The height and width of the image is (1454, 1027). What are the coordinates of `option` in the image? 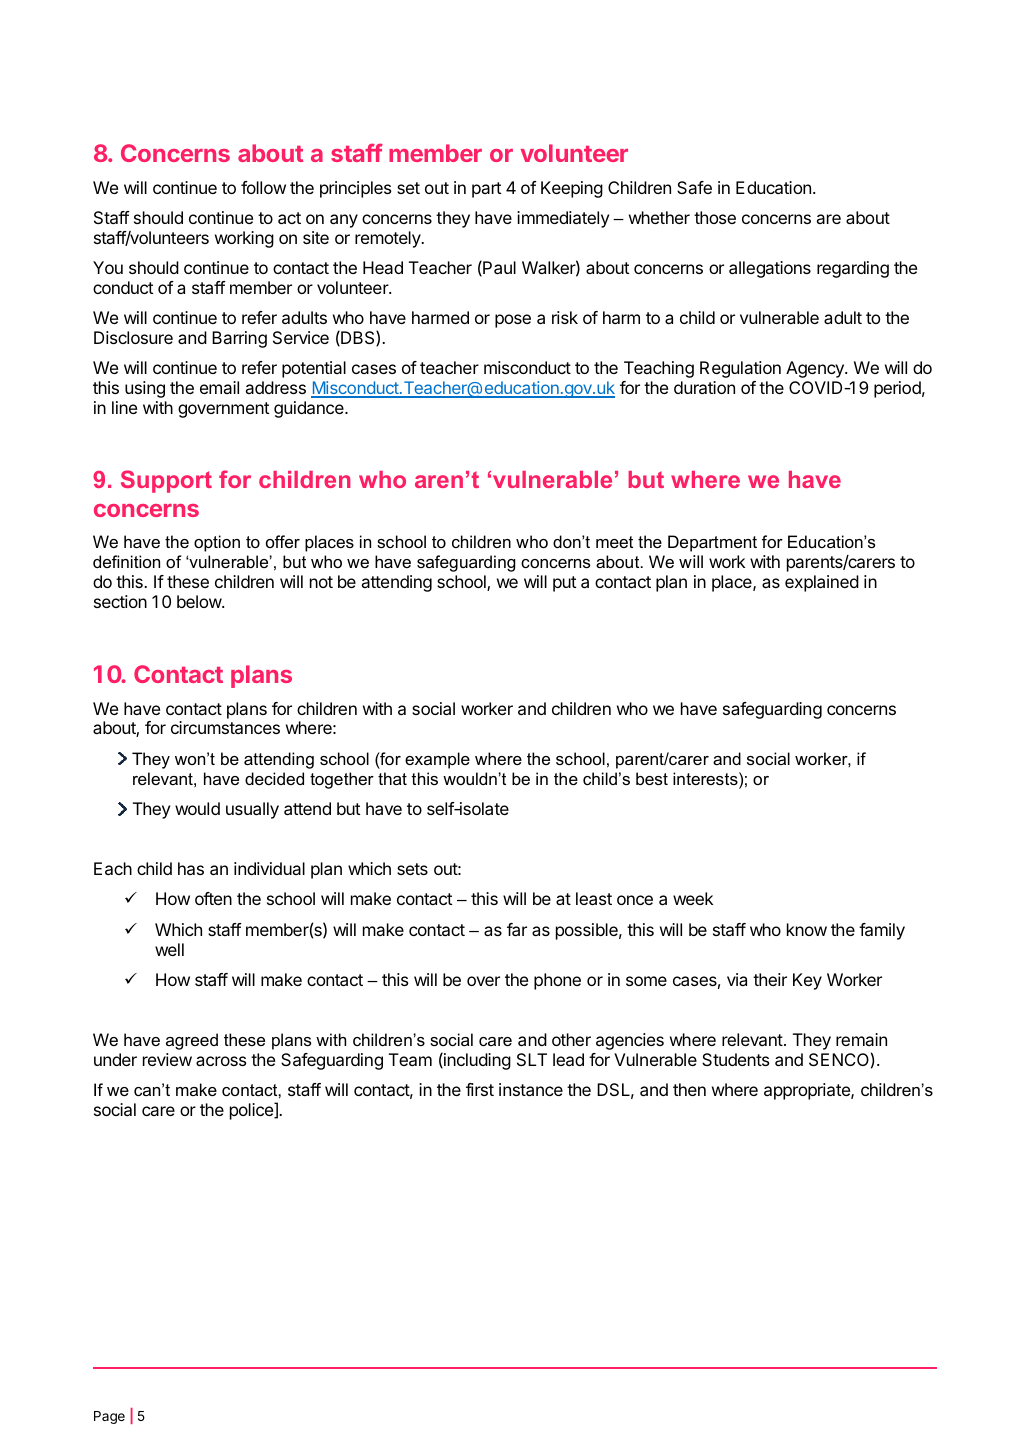 It's located at (217, 543).
